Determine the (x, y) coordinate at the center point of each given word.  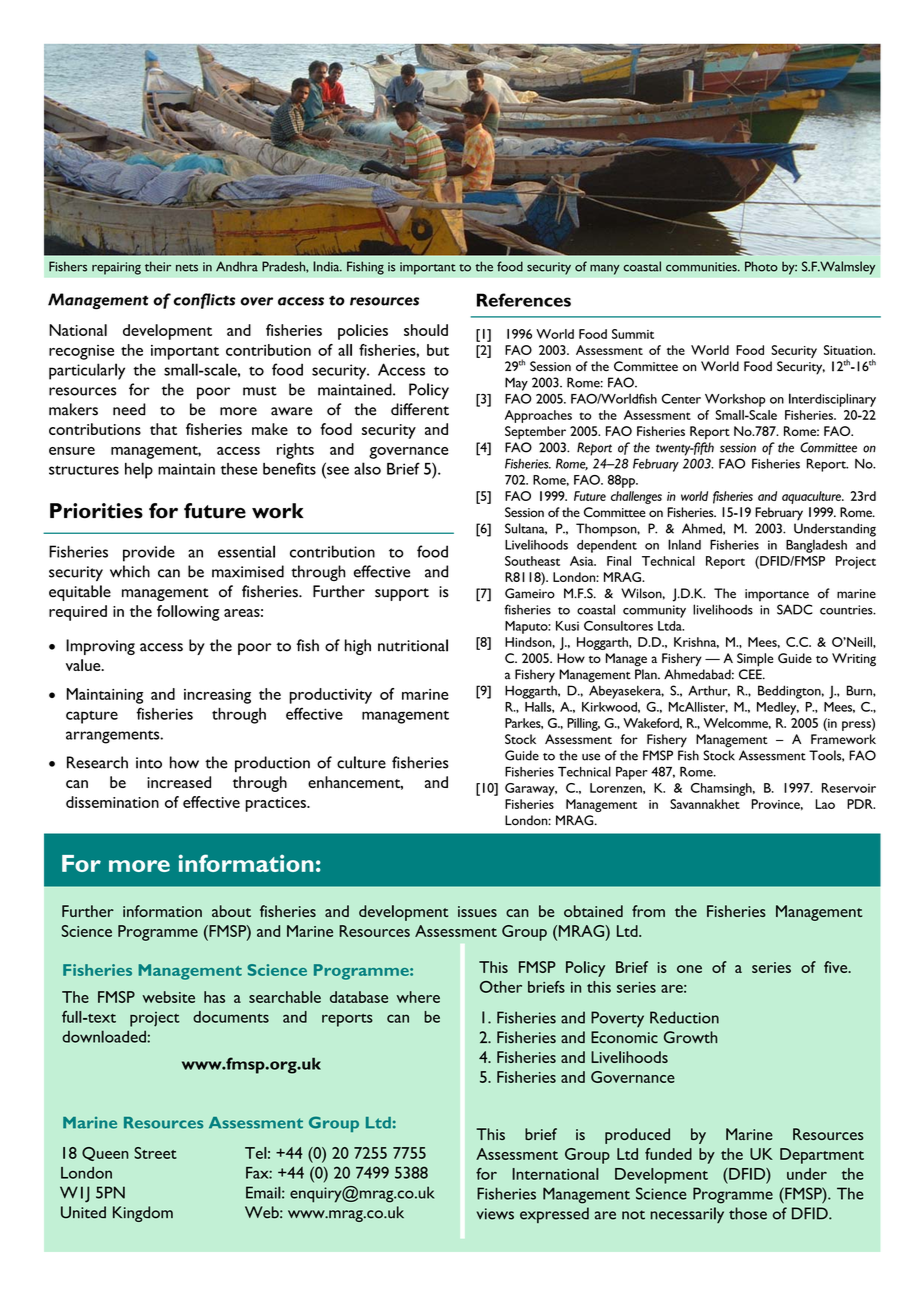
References (524, 300)
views (495, 1214)
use (591, 757)
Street (155, 1153)
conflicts (204, 301)
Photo (761, 266)
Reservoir (849, 788)
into (149, 763)
